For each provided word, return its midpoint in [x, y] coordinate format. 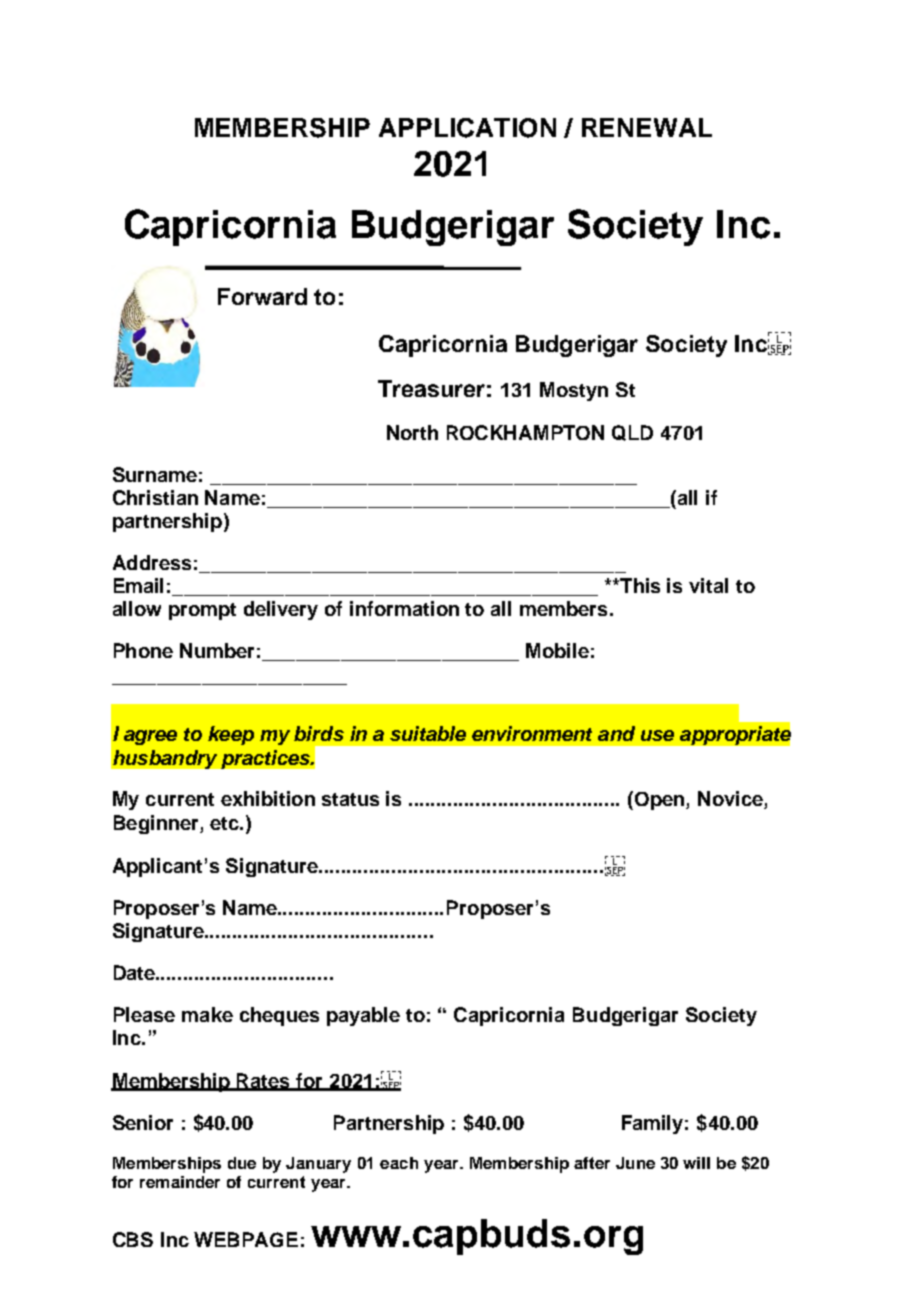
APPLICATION [467, 128]
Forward [262, 296]
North [412, 432]
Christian [155, 497]
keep [231, 735]
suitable [428, 733]
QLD [632, 433]
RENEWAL [647, 127]
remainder [180, 1182]
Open [661, 801]
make [207, 1014]
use [657, 735]
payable [363, 1016]
